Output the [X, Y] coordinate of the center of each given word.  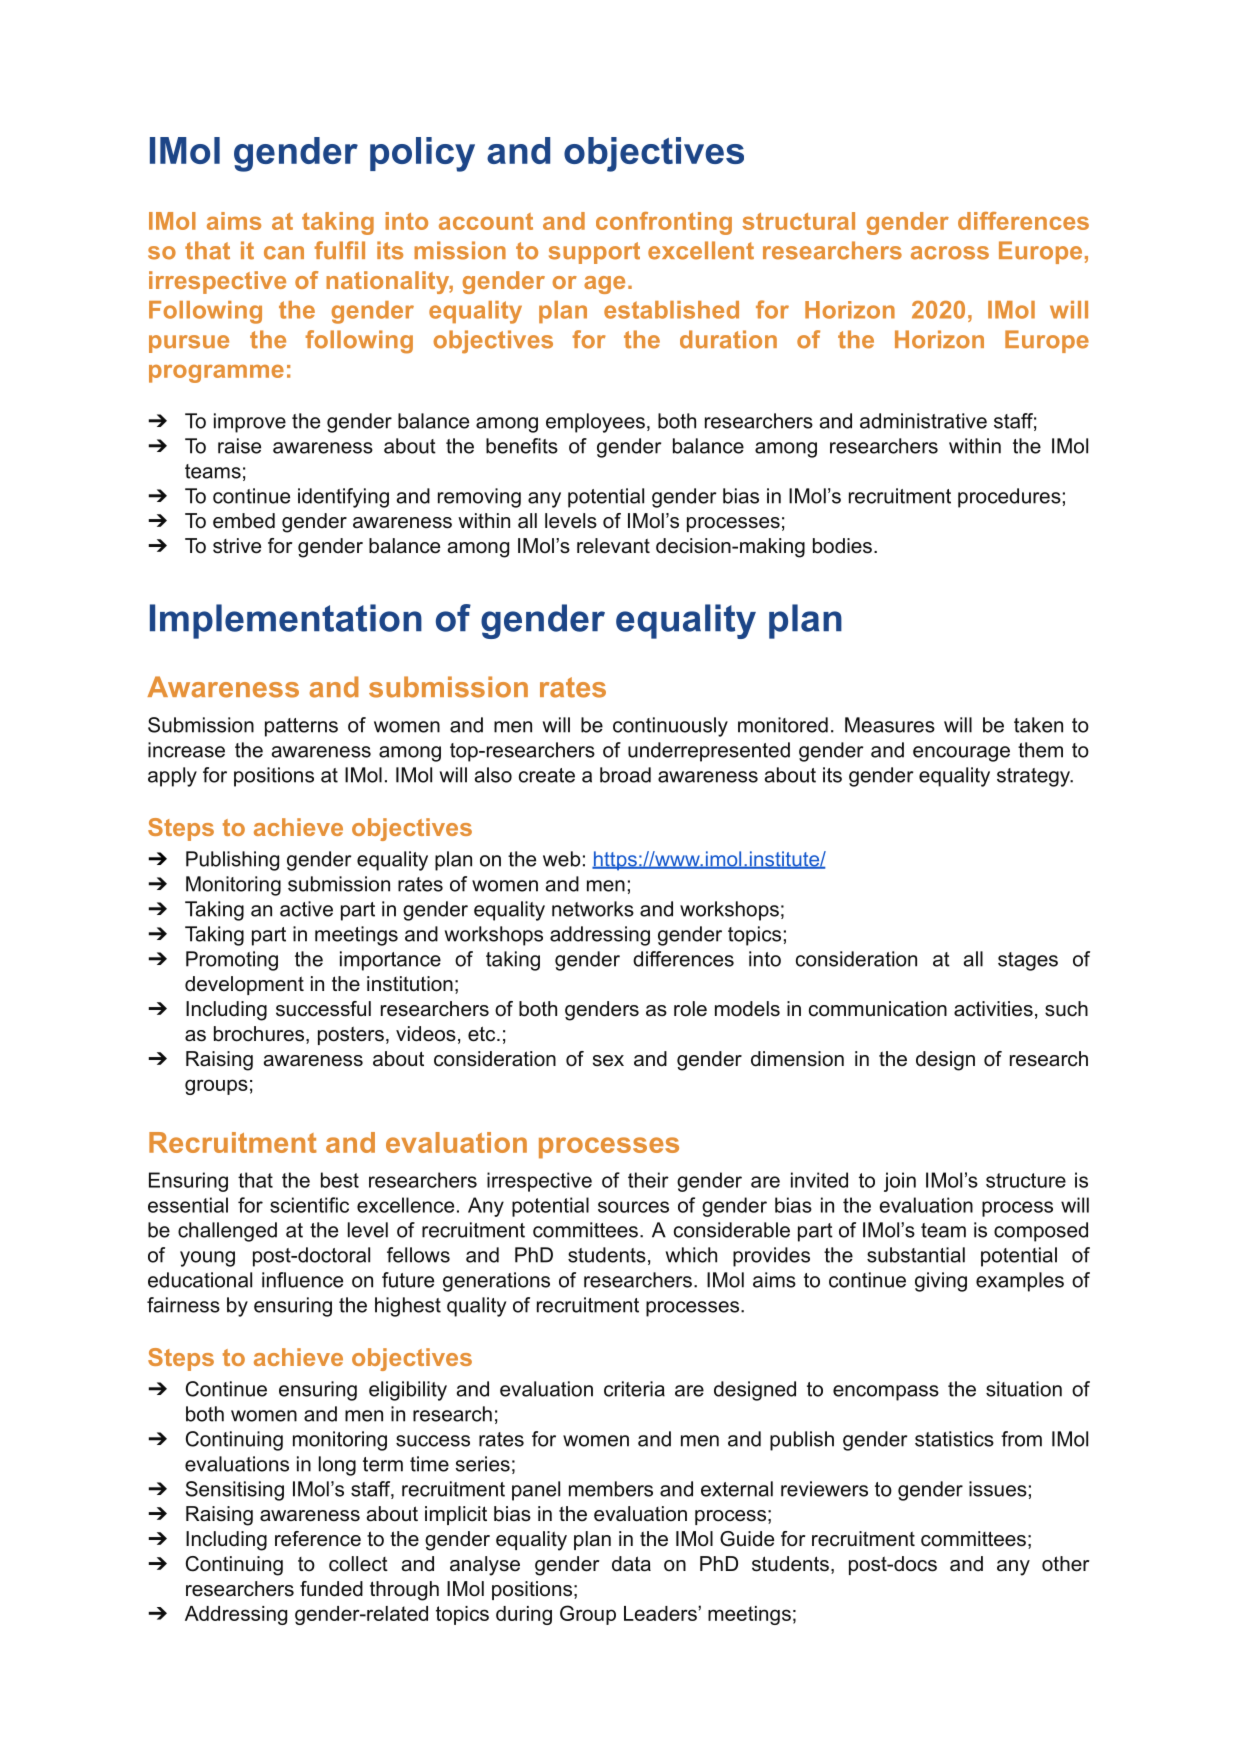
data [631, 1564]
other [1066, 1564]
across [950, 253]
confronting [664, 223]
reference [318, 1539]
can [284, 253]
